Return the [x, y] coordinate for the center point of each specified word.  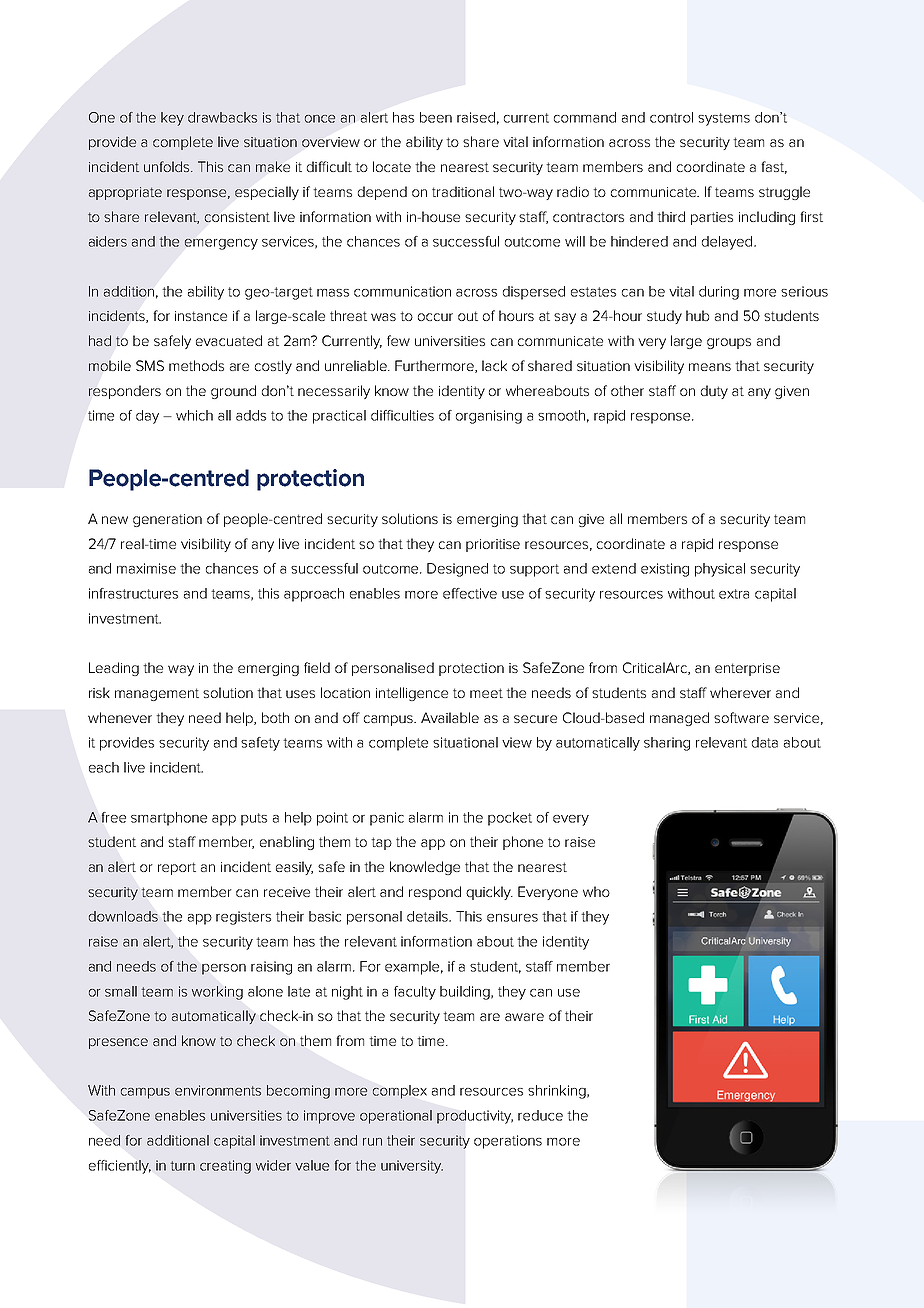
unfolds [168, 166]
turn [183, 1166]
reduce [540, 1115]
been [436, 117]
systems [724, 119]
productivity [475, 1117]
